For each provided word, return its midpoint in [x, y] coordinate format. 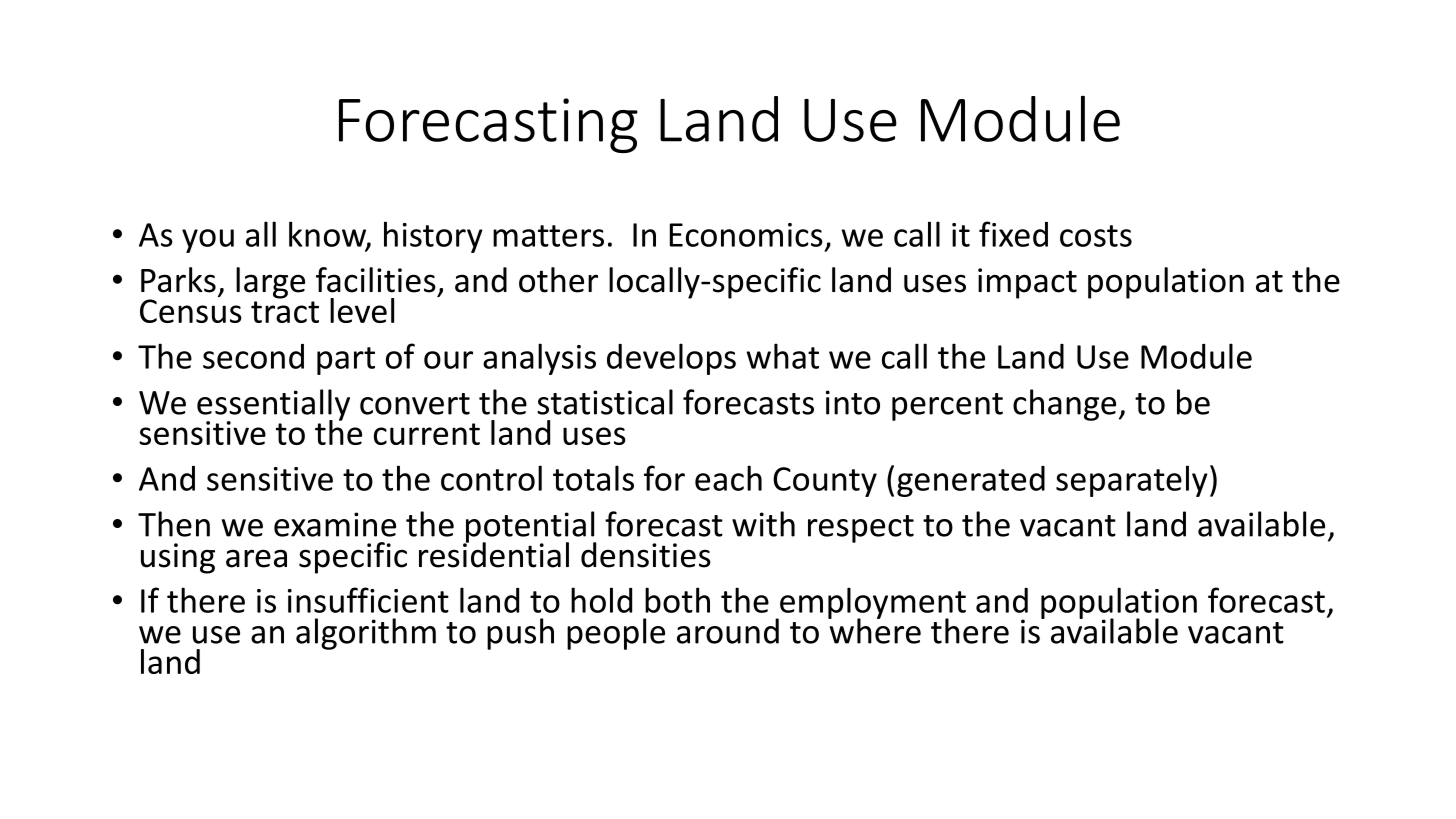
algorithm [366, 634]
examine [335, 524]
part [346, 361]
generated [971, 481]
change [1064, 405]
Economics [746, 235]
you [208, 241]
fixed [1013, 234]
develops [671, 359]
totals [593, 478]
